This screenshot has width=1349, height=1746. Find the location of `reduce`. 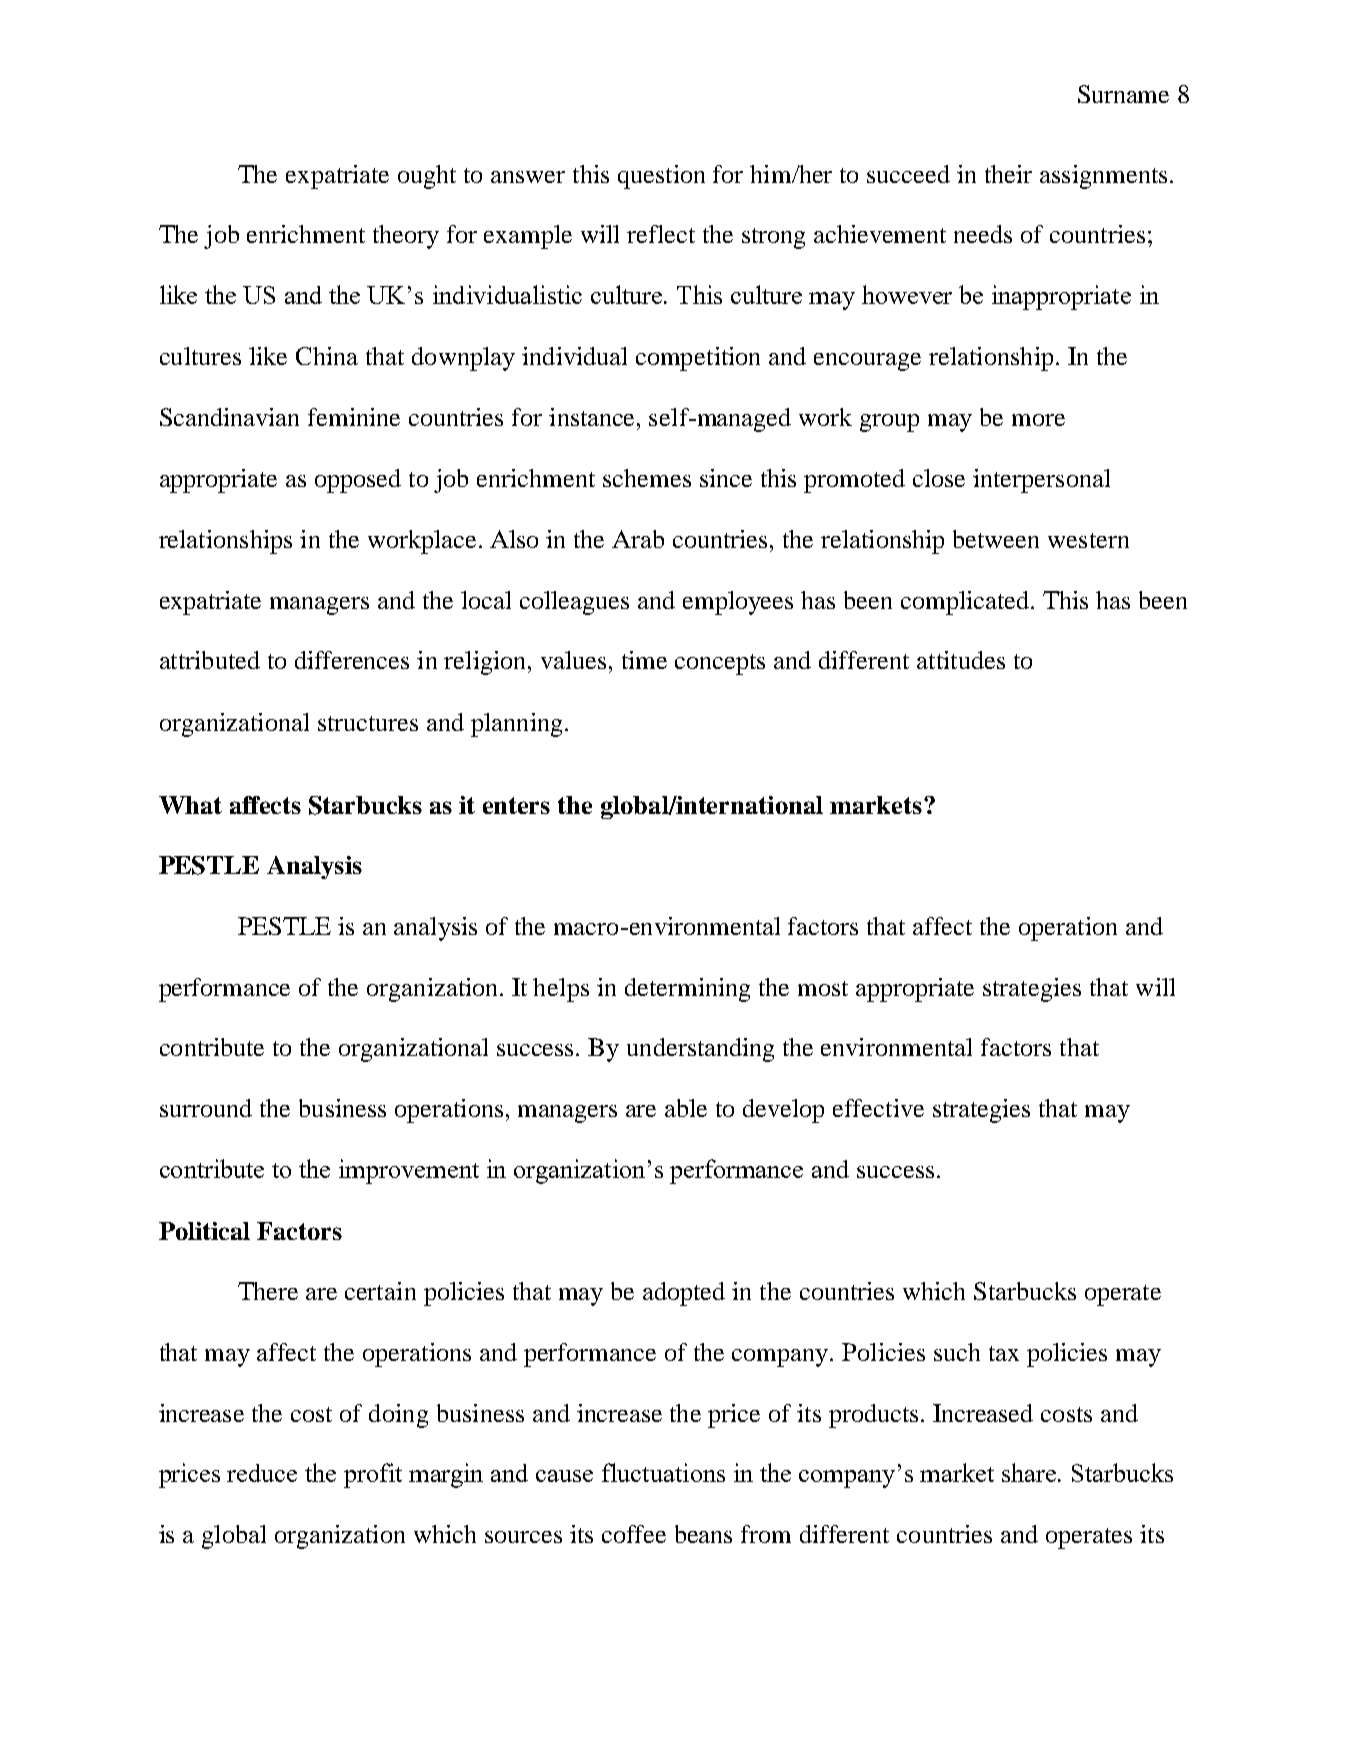

reduce is located at coordinates (262, 1473).
